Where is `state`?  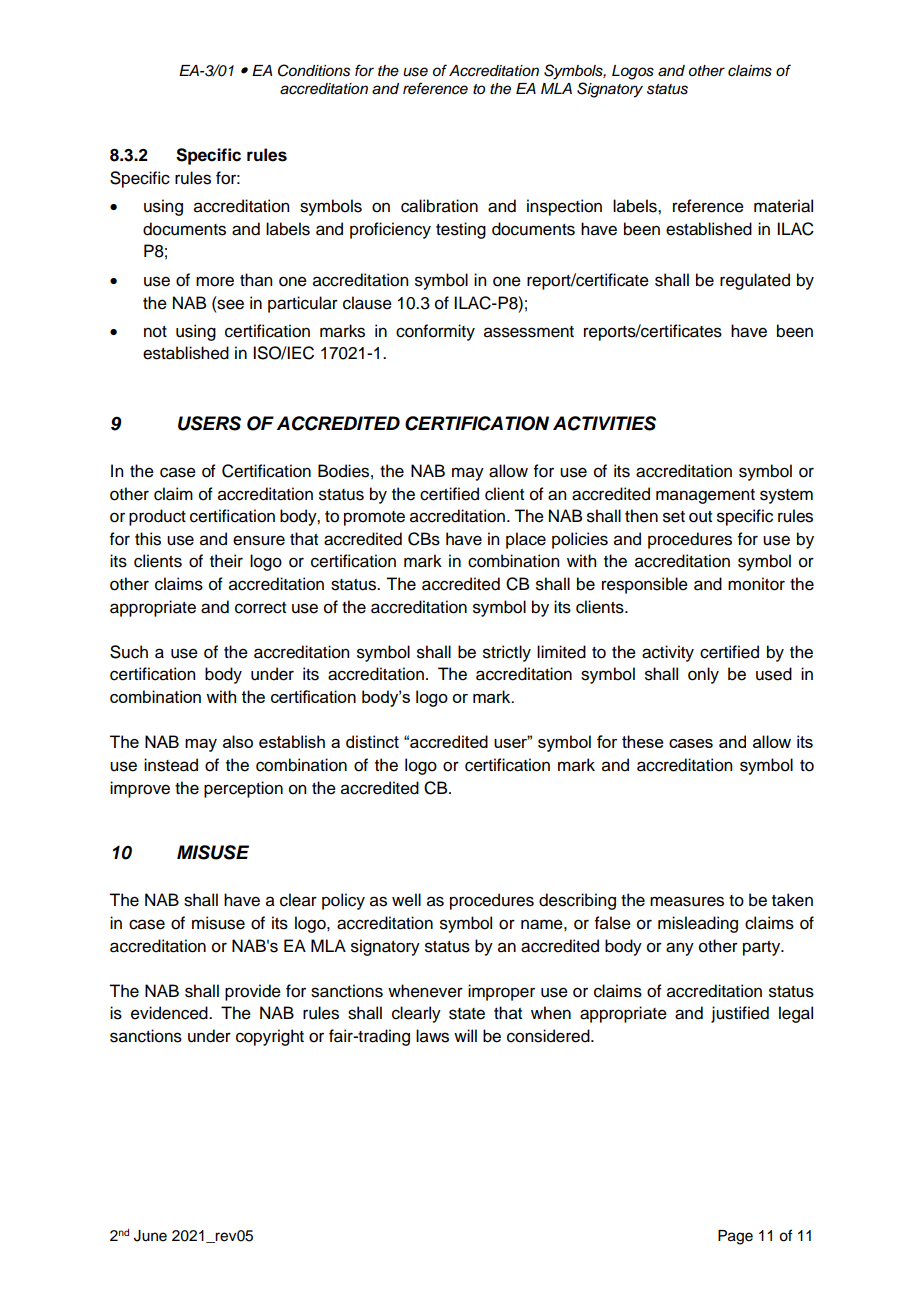
state is located at coordinates (467, 1014).
